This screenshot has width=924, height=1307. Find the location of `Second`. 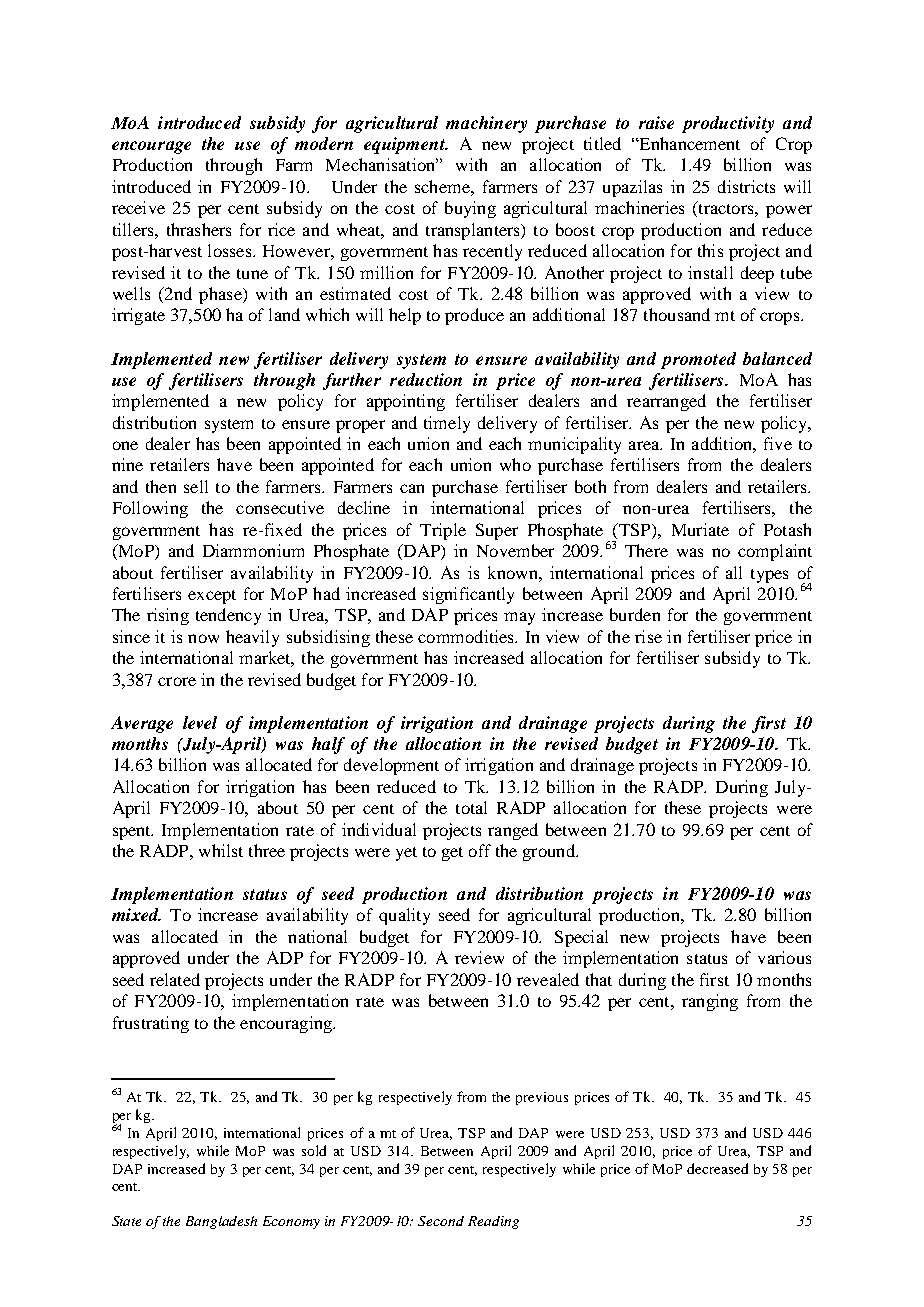

Second is located at coordinates (441, 1221).
